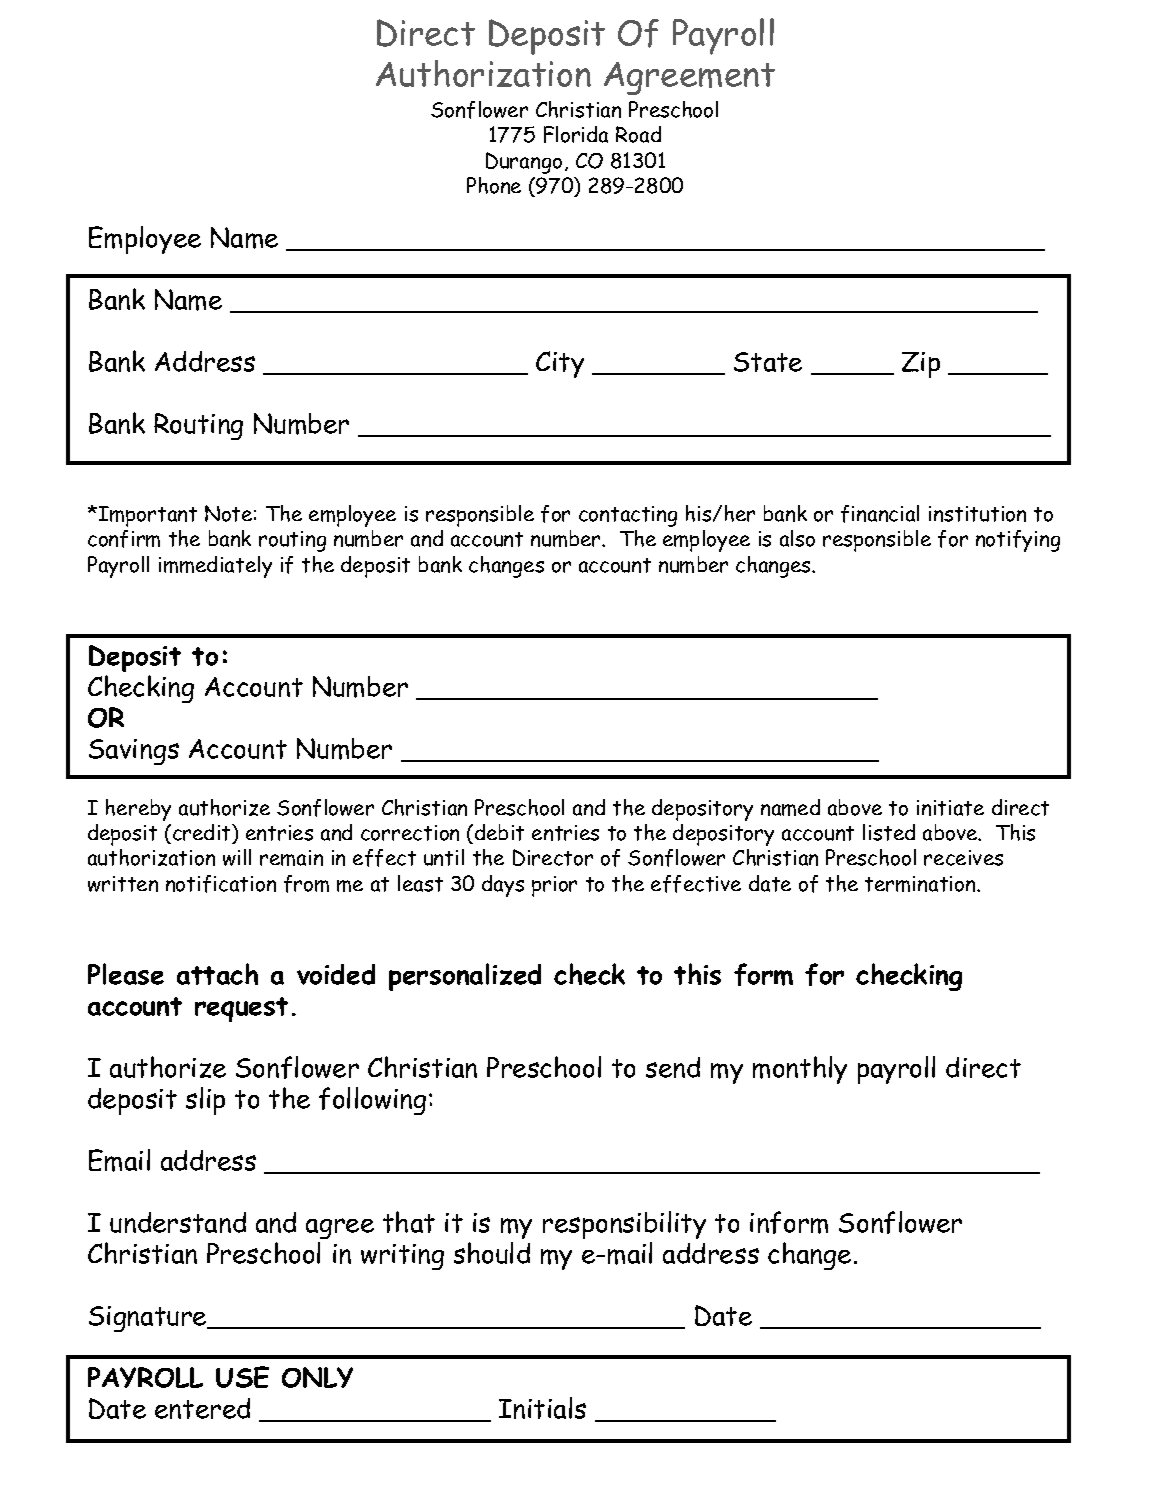 Image resolution: width=1151 pixels, height=1490 pixels. I want to click on contacting, so click(628, 516).
